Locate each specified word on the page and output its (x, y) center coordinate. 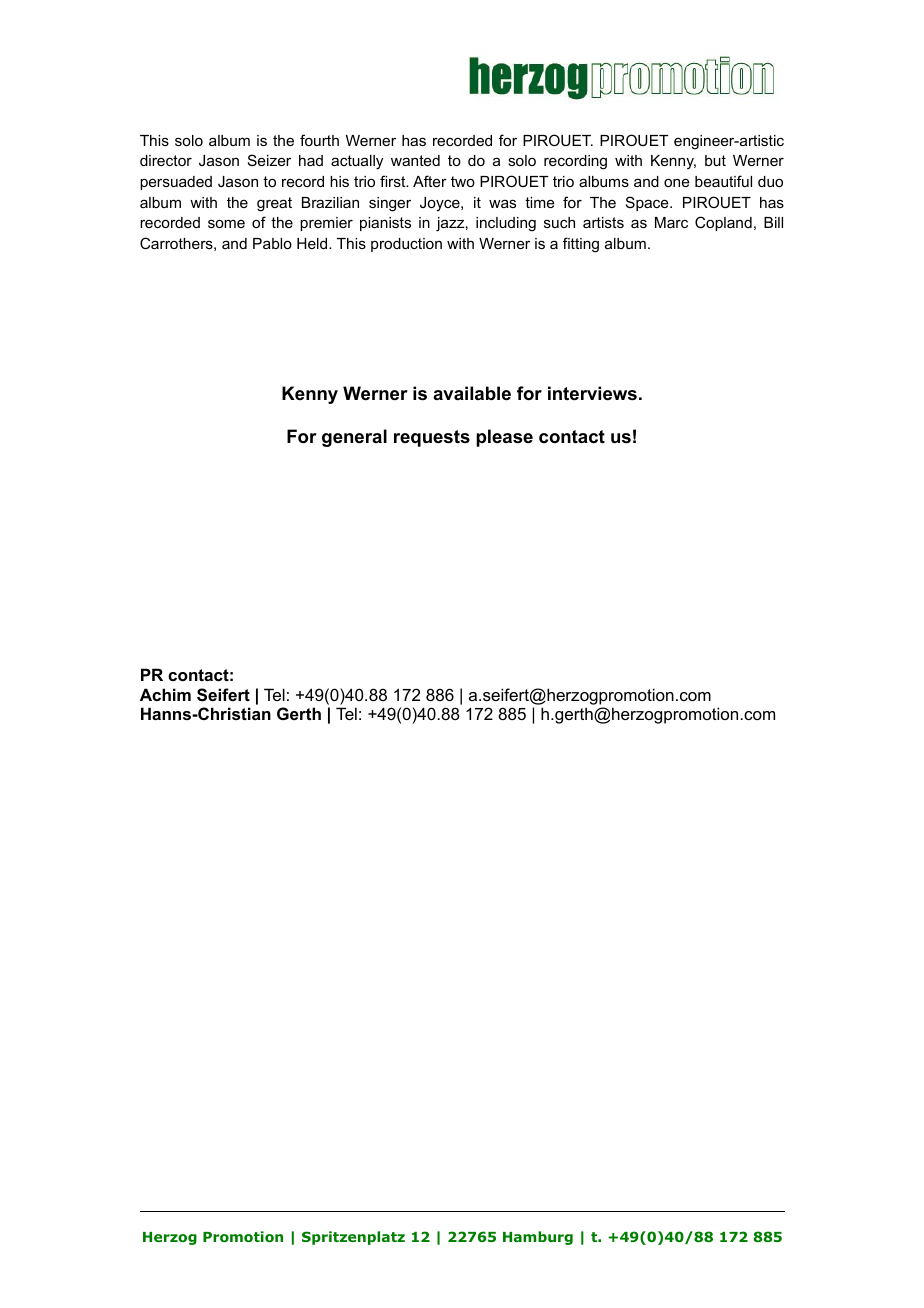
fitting (581, 245)
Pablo (272, 243)
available (472, 393)
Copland (723, 223)
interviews (592, 393)
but (715, 160)
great (274, 204)
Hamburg (538, 1238)
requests (432, 438)
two (463, 181)
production (406, 245)
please (504, 438)
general (354, 438)
